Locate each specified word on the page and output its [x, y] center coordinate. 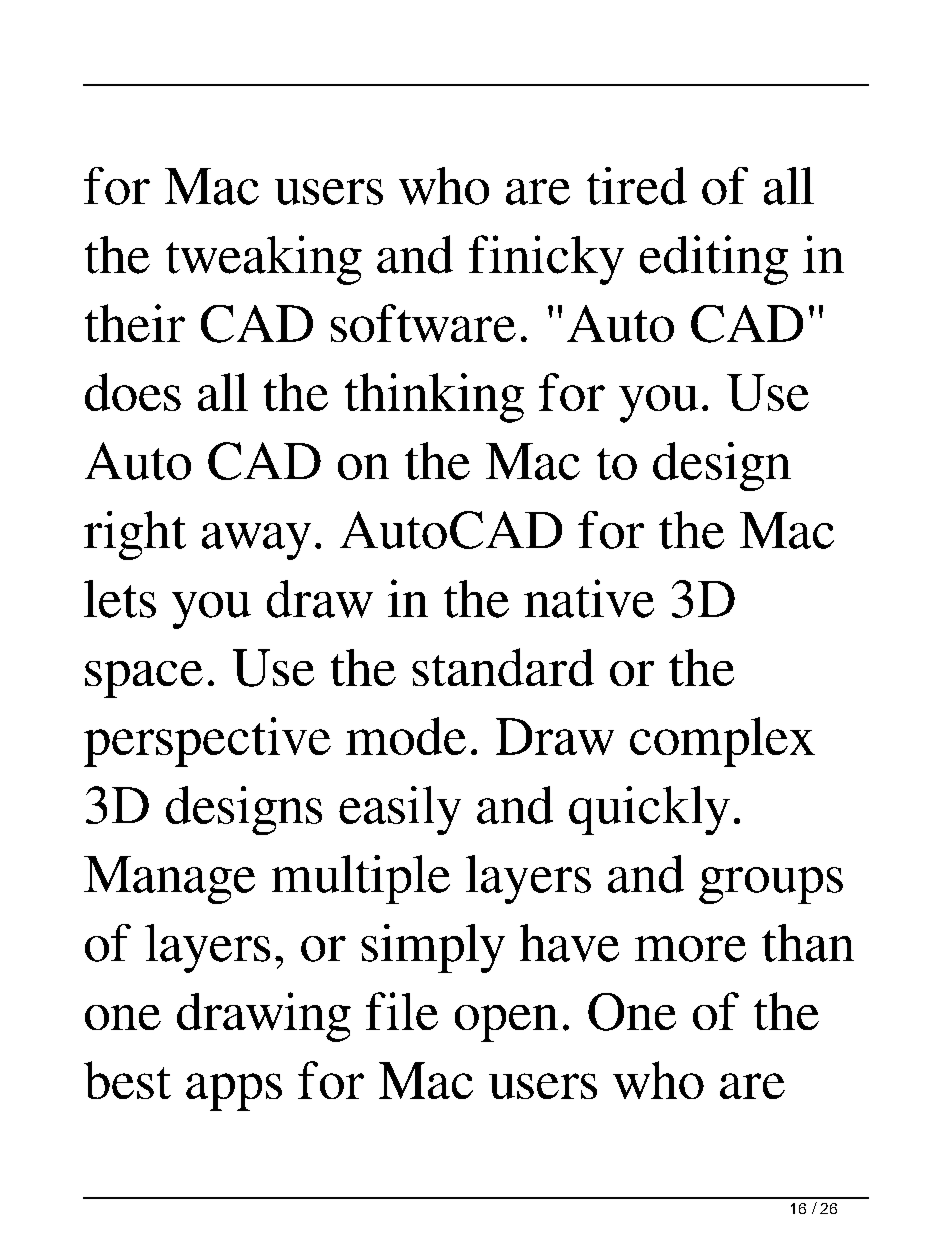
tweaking [264, 260]
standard [503, 667]
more [690, 949]
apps [234, 1092]
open [506, 1023]
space [144, 679]
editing [714, 260]
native [589, 598]
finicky [546, 260]
